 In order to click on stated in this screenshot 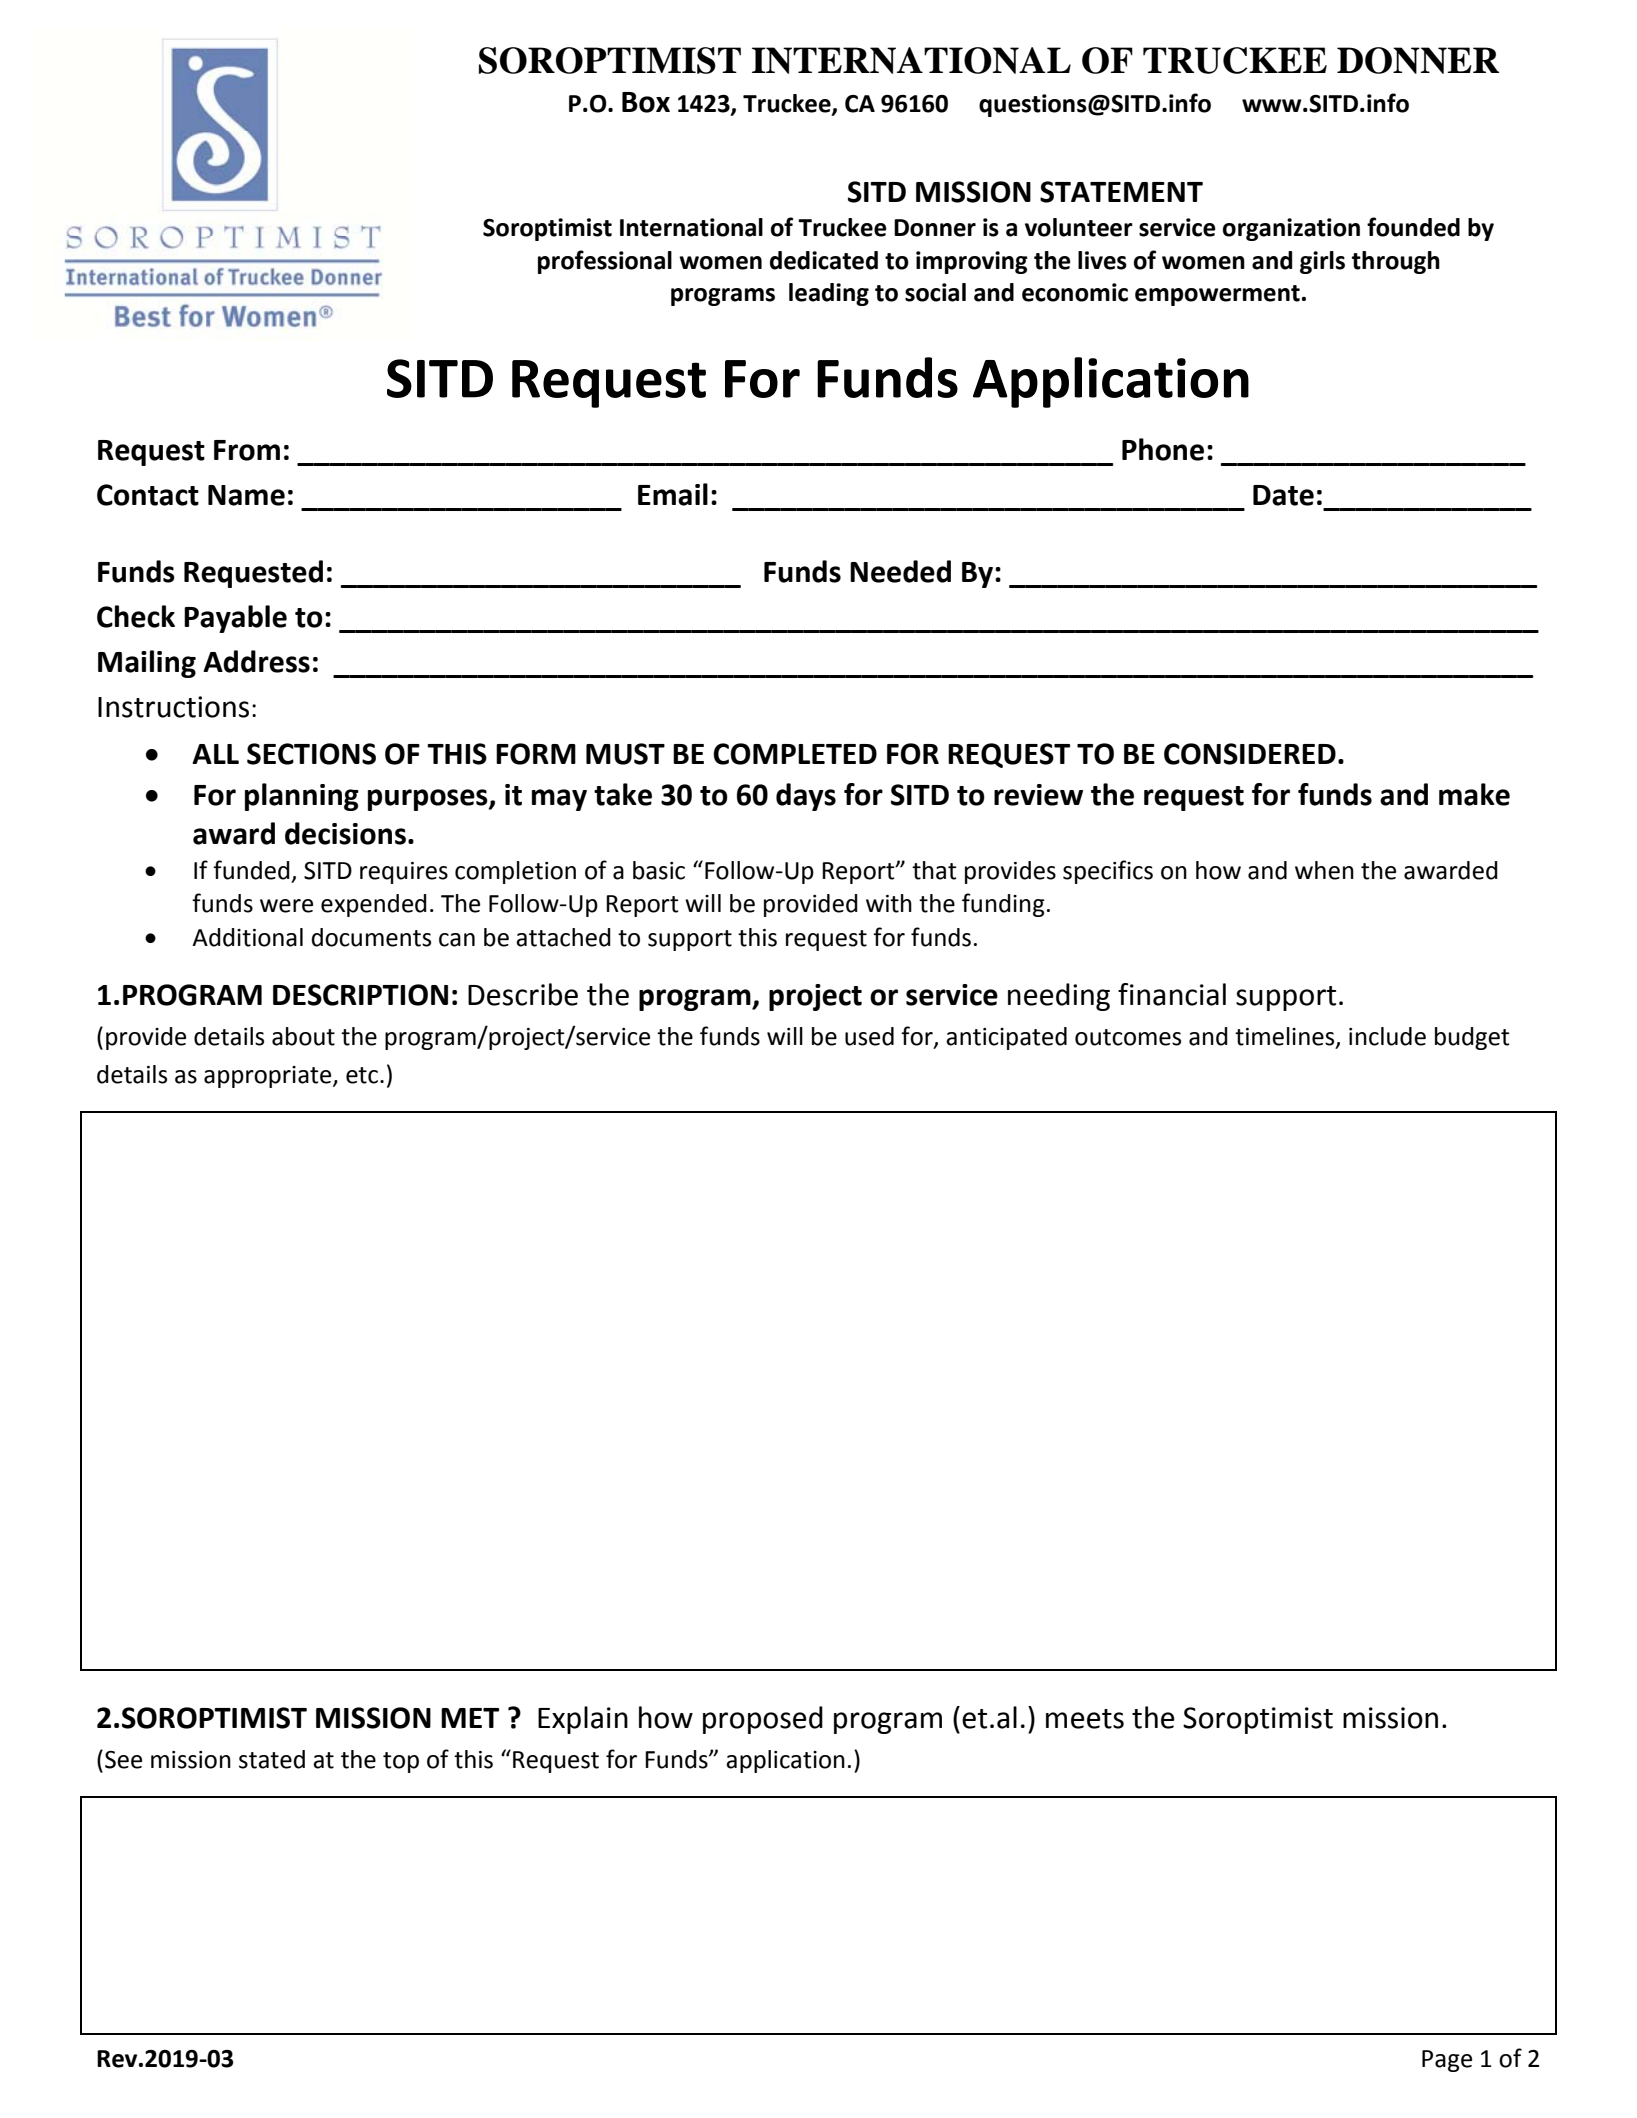, I will do `click(272, 1759)`.
